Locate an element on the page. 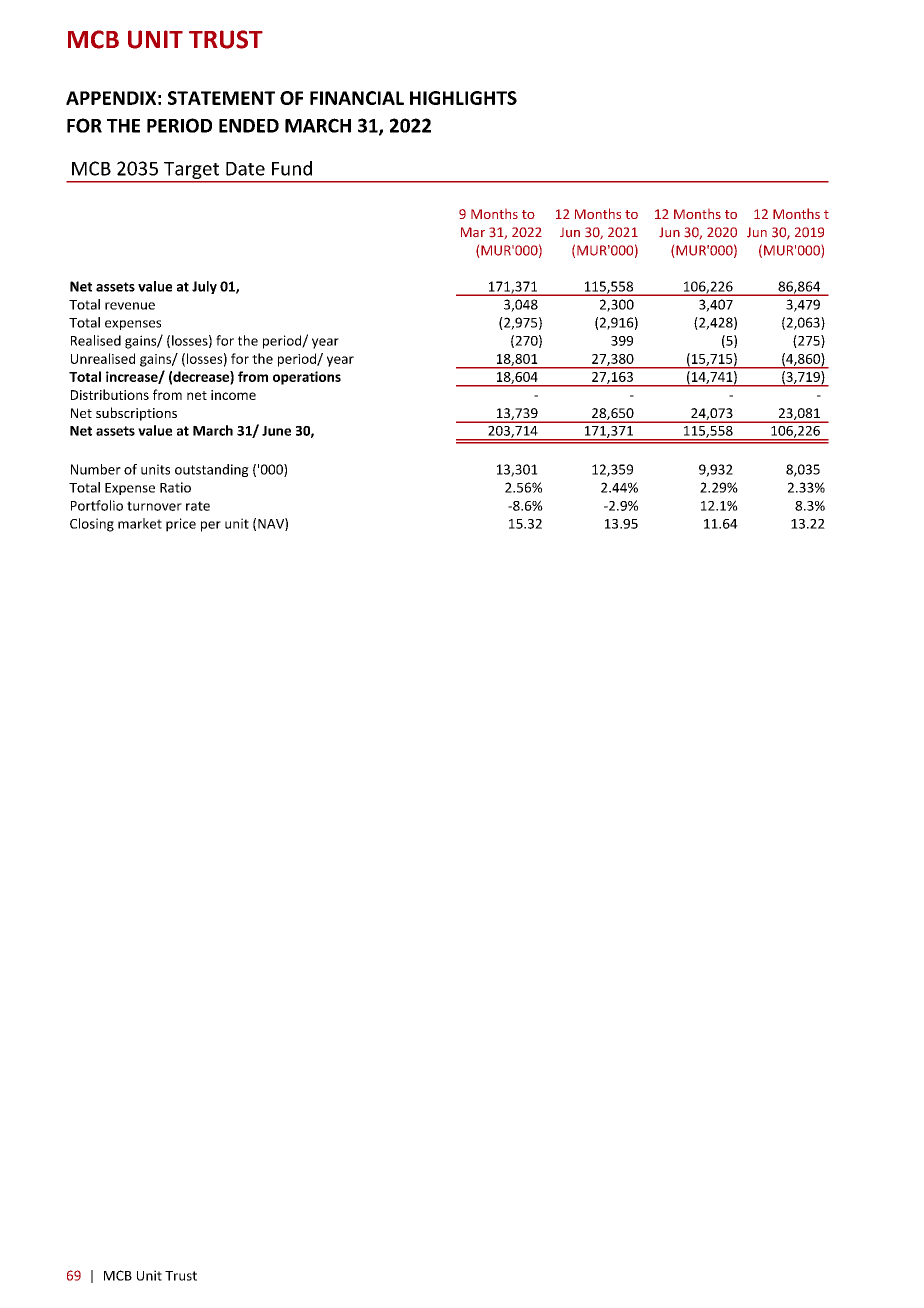 The image size is (924, 1308). rate is located at coordinates (198, 506).
